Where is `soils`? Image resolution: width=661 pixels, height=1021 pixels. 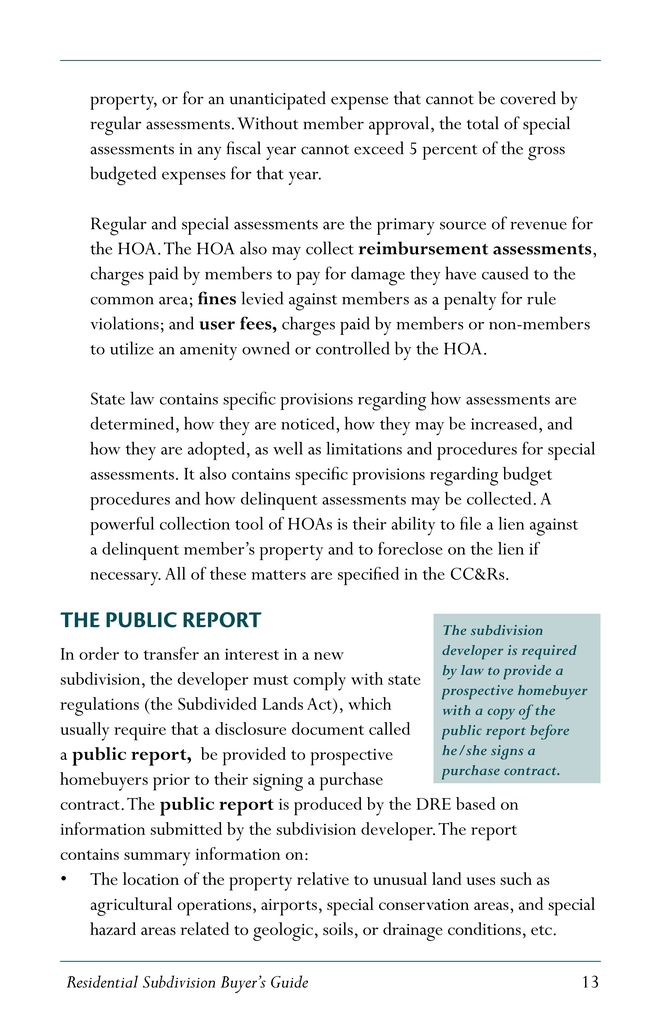
soils is located at coordinates (338, 928).
